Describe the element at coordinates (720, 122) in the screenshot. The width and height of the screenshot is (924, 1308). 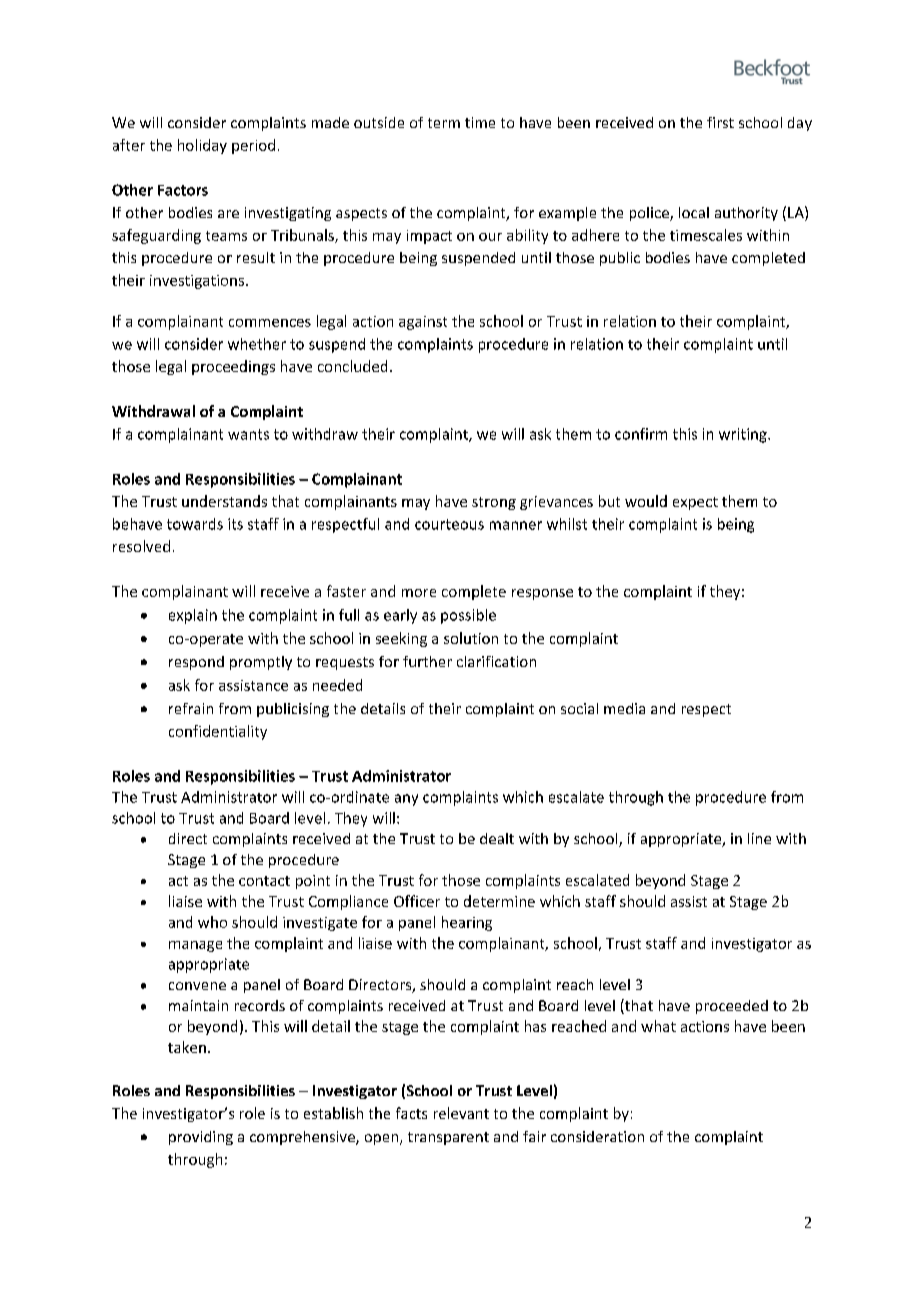
I see `first` at that location.
